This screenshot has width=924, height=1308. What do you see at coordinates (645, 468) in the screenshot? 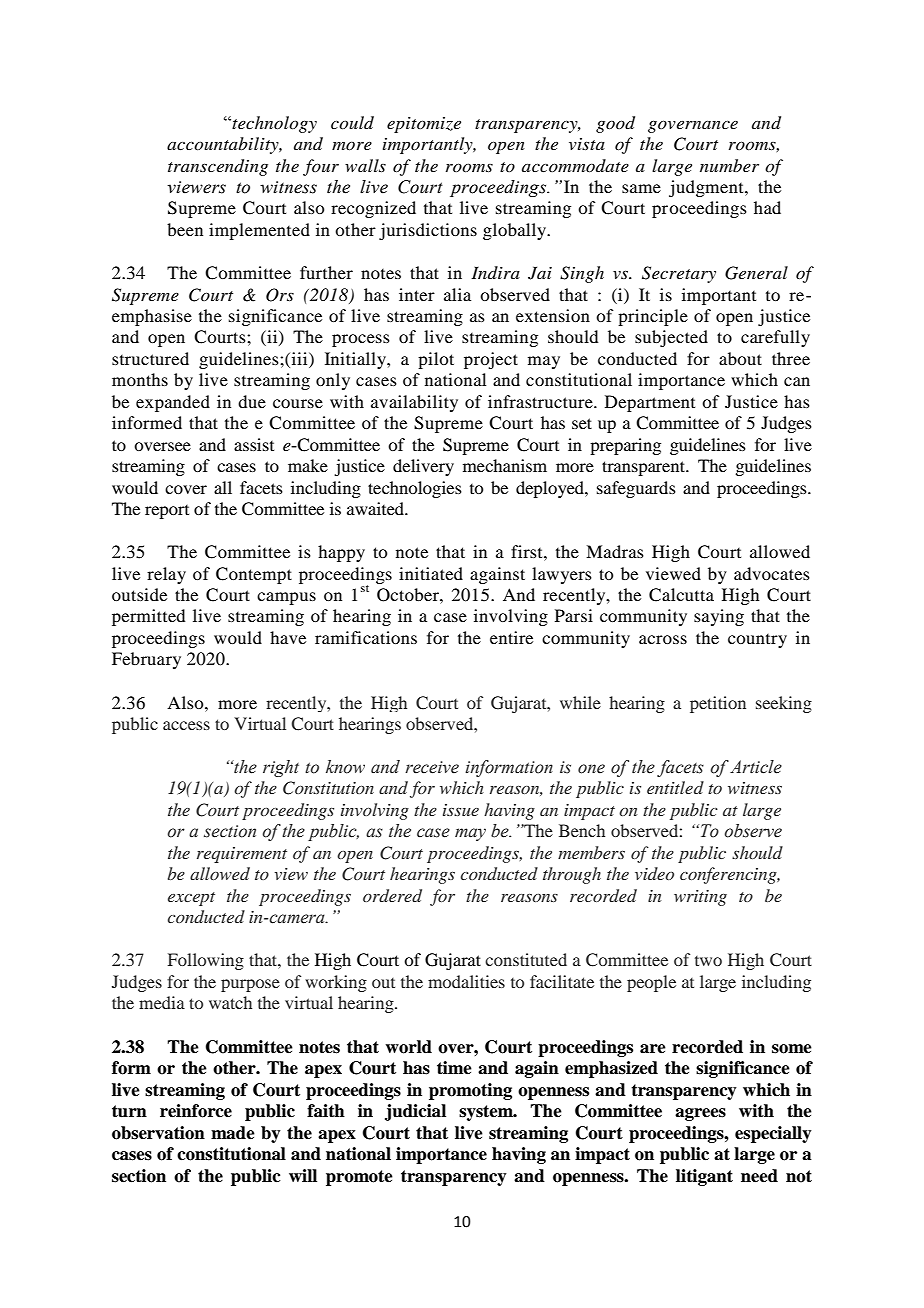
I see `transparent` at bounding box center [645, 468].
